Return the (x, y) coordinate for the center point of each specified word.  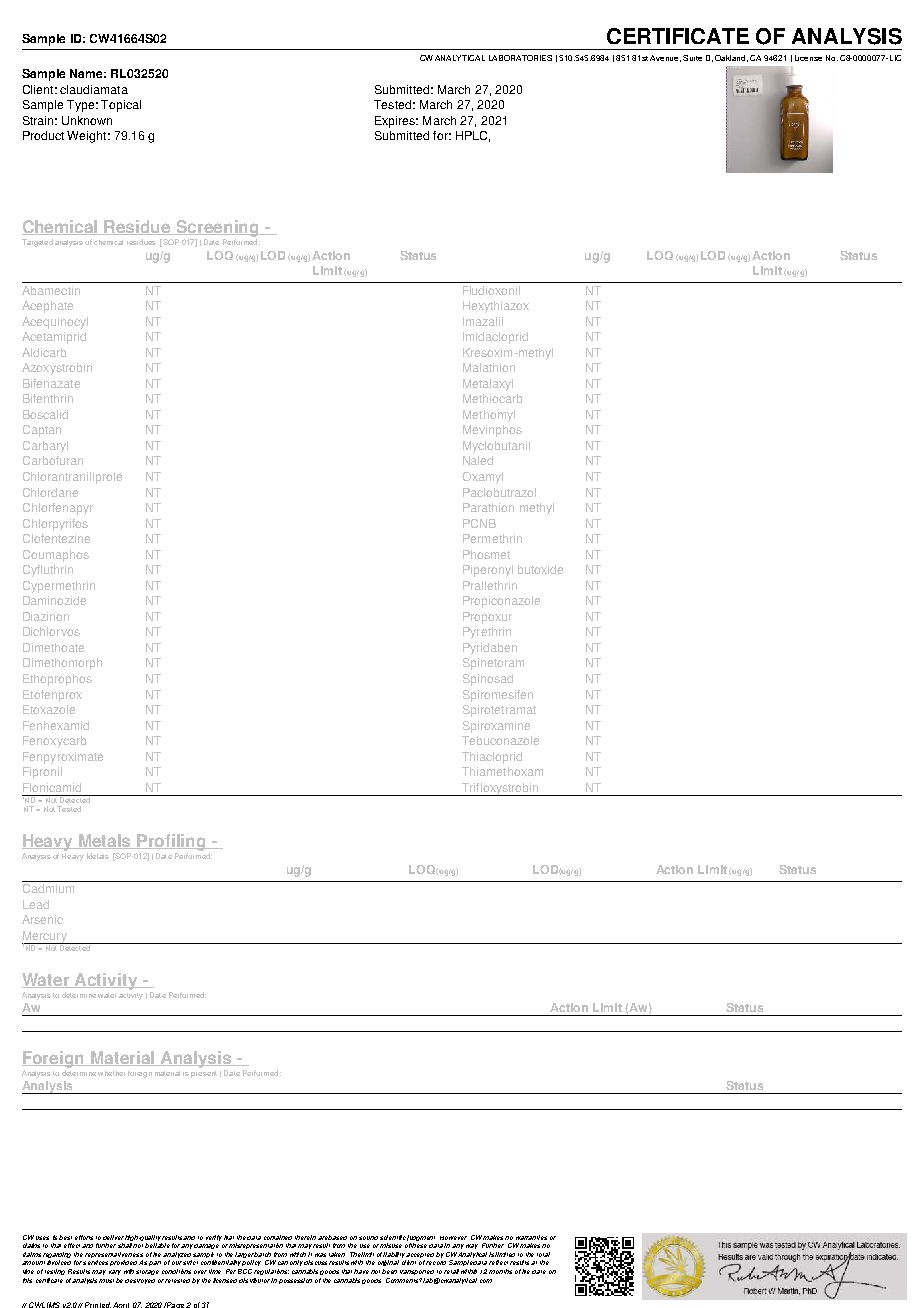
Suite (692, 58)
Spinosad (488, 680)
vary (115, 1272)
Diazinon (46, 616)
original (388, 1263)
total (543, 1254)
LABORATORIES (520, 58)
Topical (121, 106)
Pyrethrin (487, 633)
